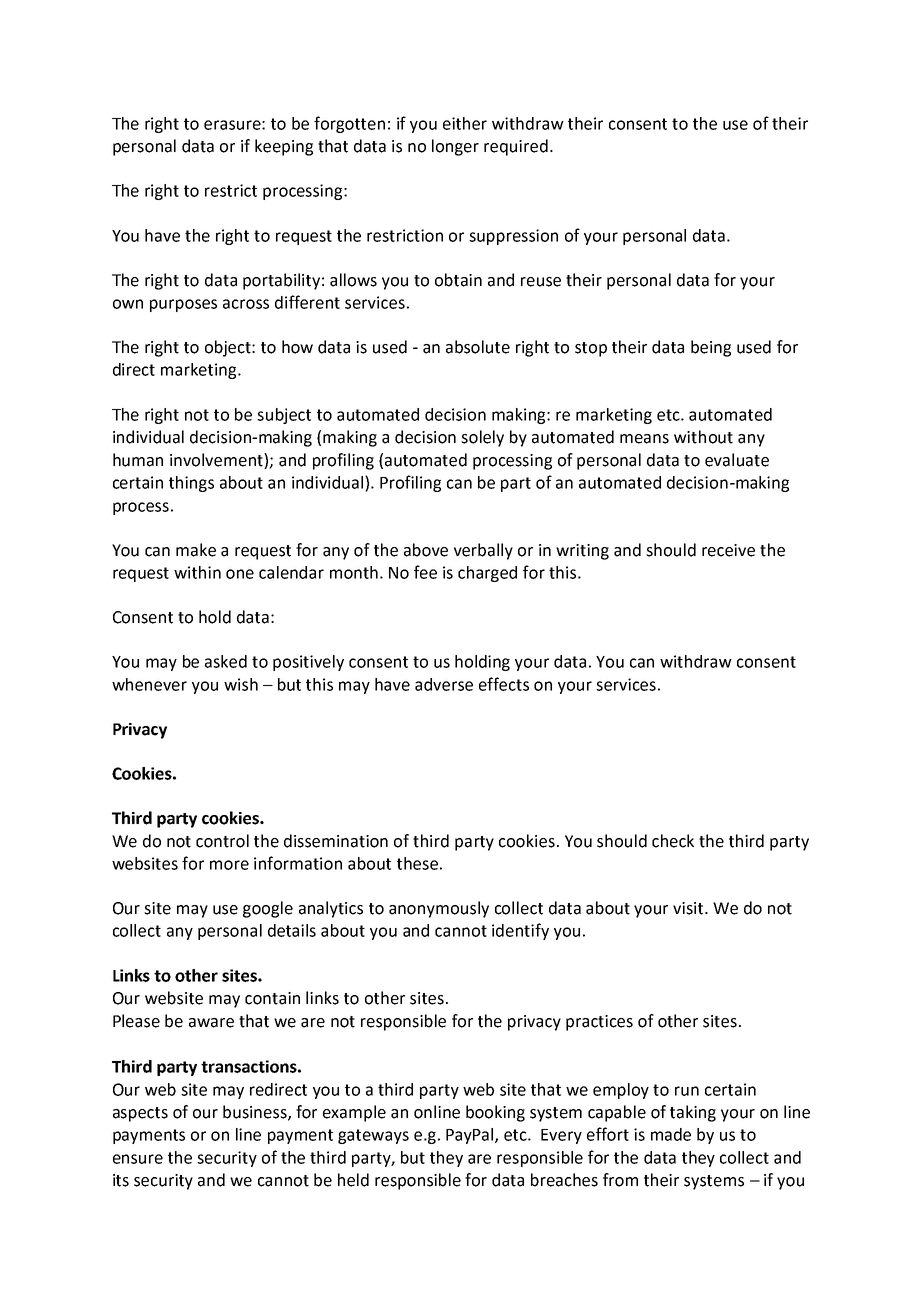 This screenshot has width=924, height=1308. What do you see at coordinates (444, 684) in the screenshot?
I see `adverse` at bounding box center [444, 684].
